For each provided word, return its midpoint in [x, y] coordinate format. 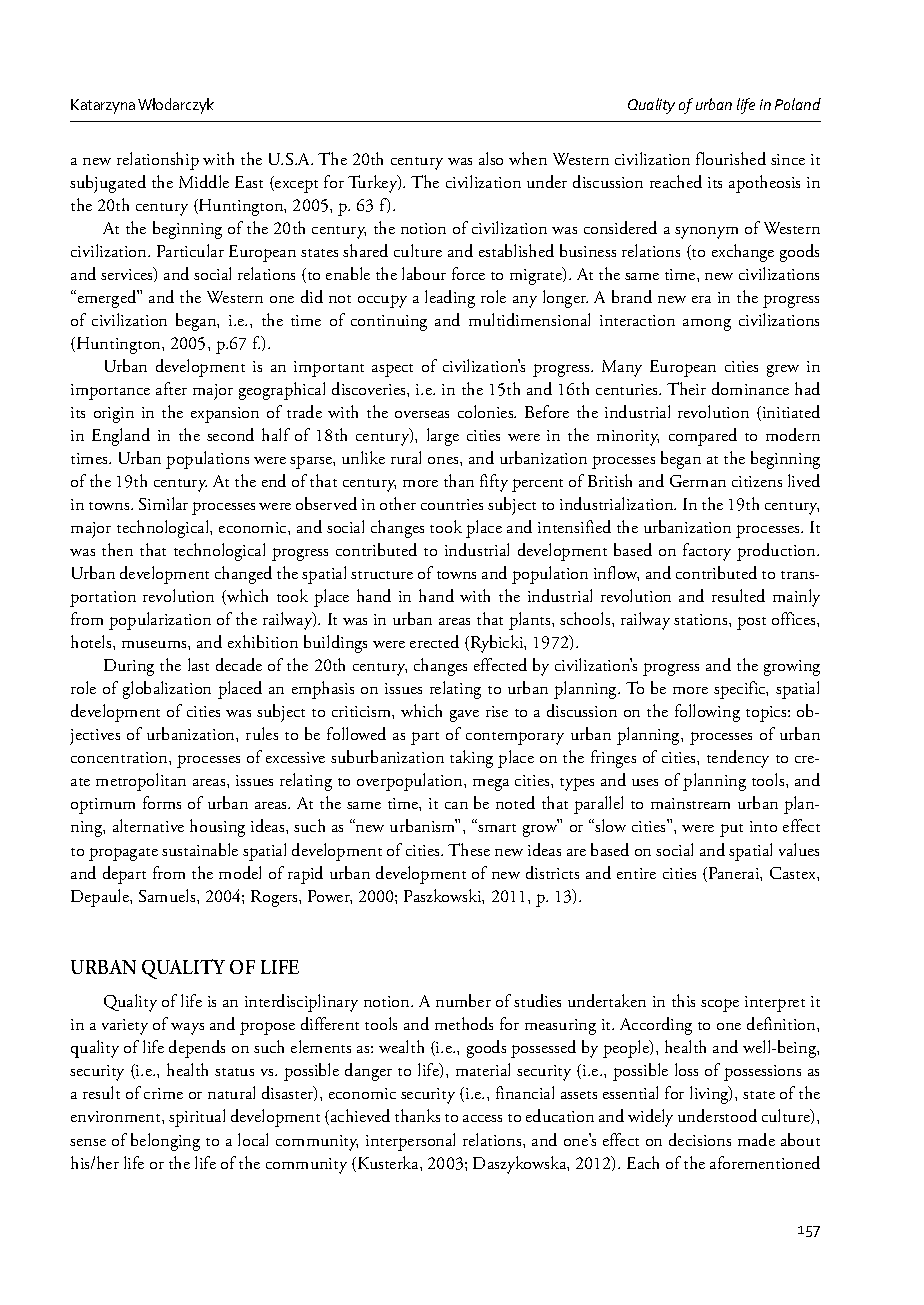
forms [162, 802]
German [698, 481]
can [456, 805]
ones [444, 460]
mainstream [690, 803]
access [482, 1118]
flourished [731, 158]
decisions [700, 1139]
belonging [165, 1142]
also [491, 158]
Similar [163, 503]
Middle [204, 181]
